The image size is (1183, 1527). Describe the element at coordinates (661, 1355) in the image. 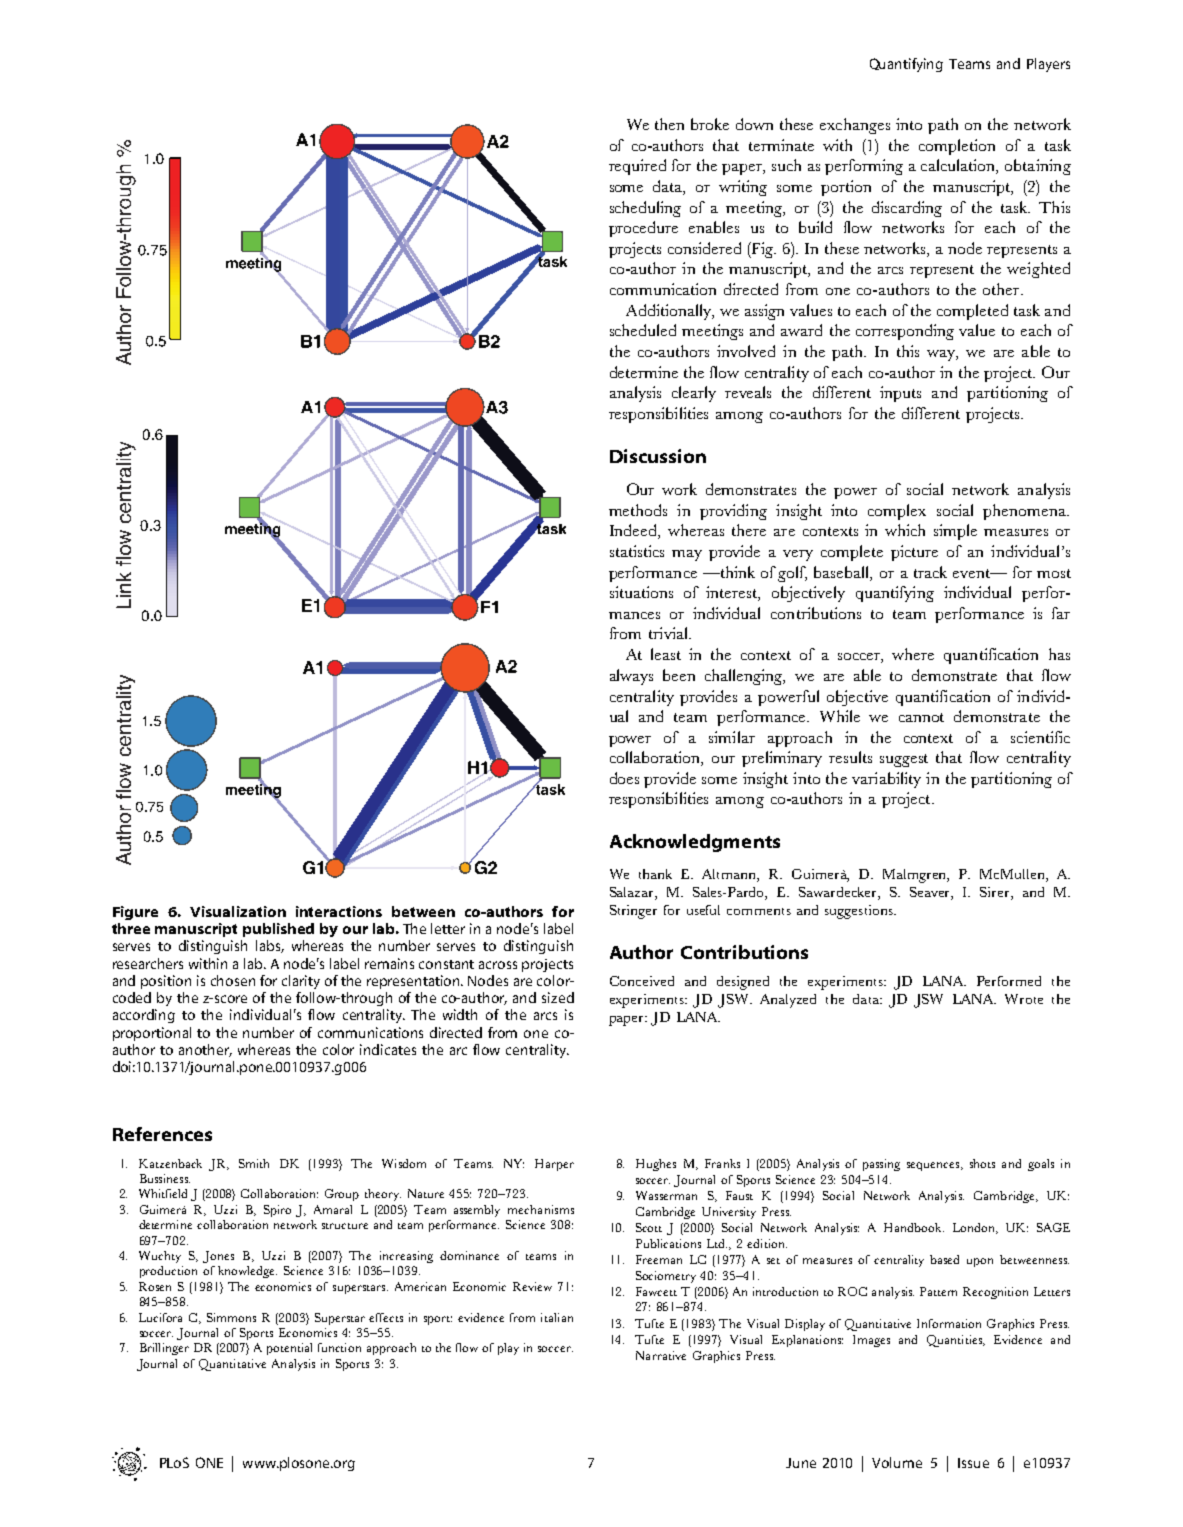

I see `Narrative` at that location.
